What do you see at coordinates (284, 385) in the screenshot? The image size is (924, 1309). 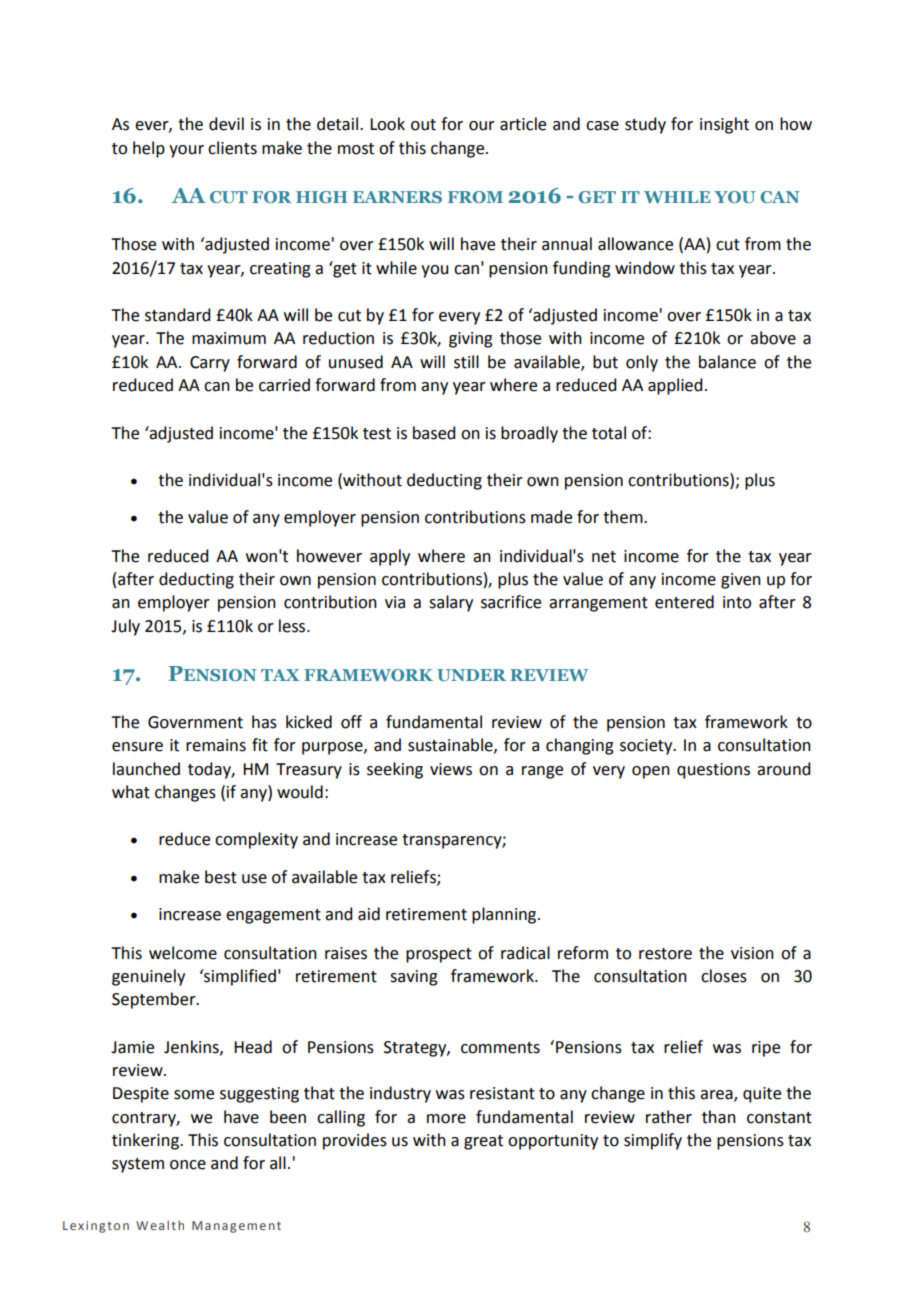 I see `carried` at bounding box center [284, 385].
